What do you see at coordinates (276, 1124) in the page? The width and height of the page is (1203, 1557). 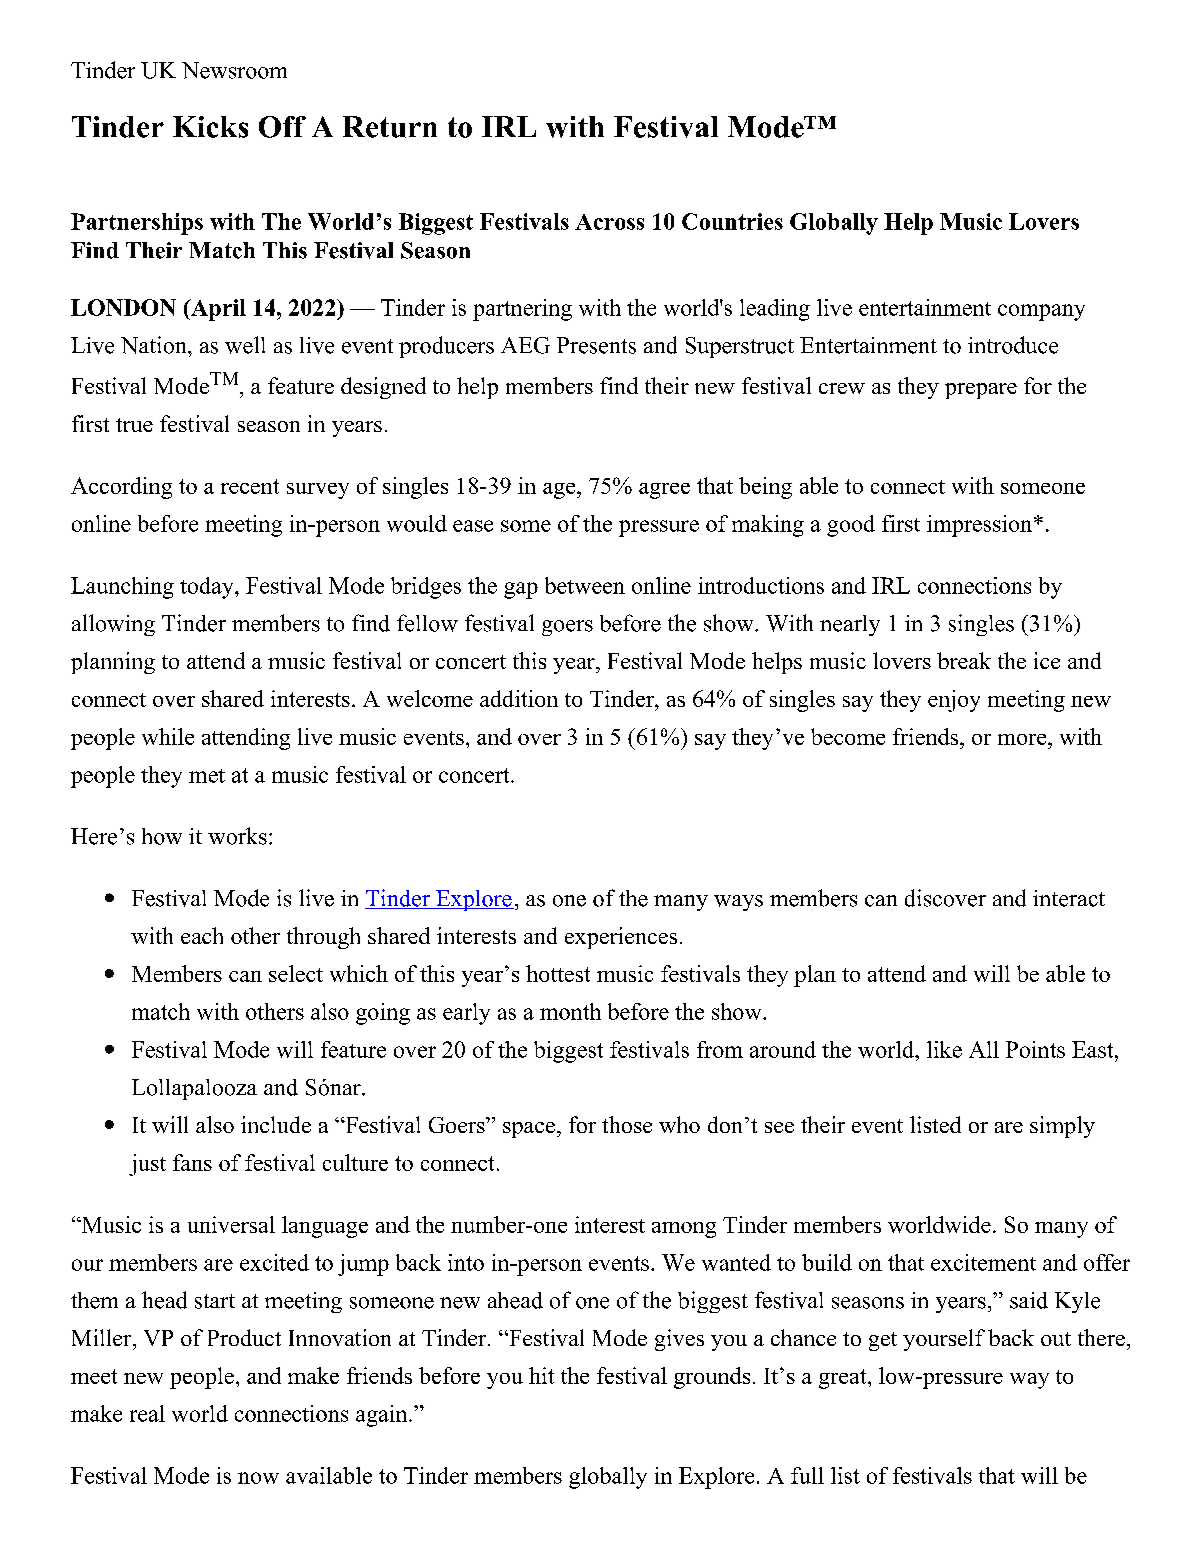 I see `include` at bounding box center [276, 1124].
